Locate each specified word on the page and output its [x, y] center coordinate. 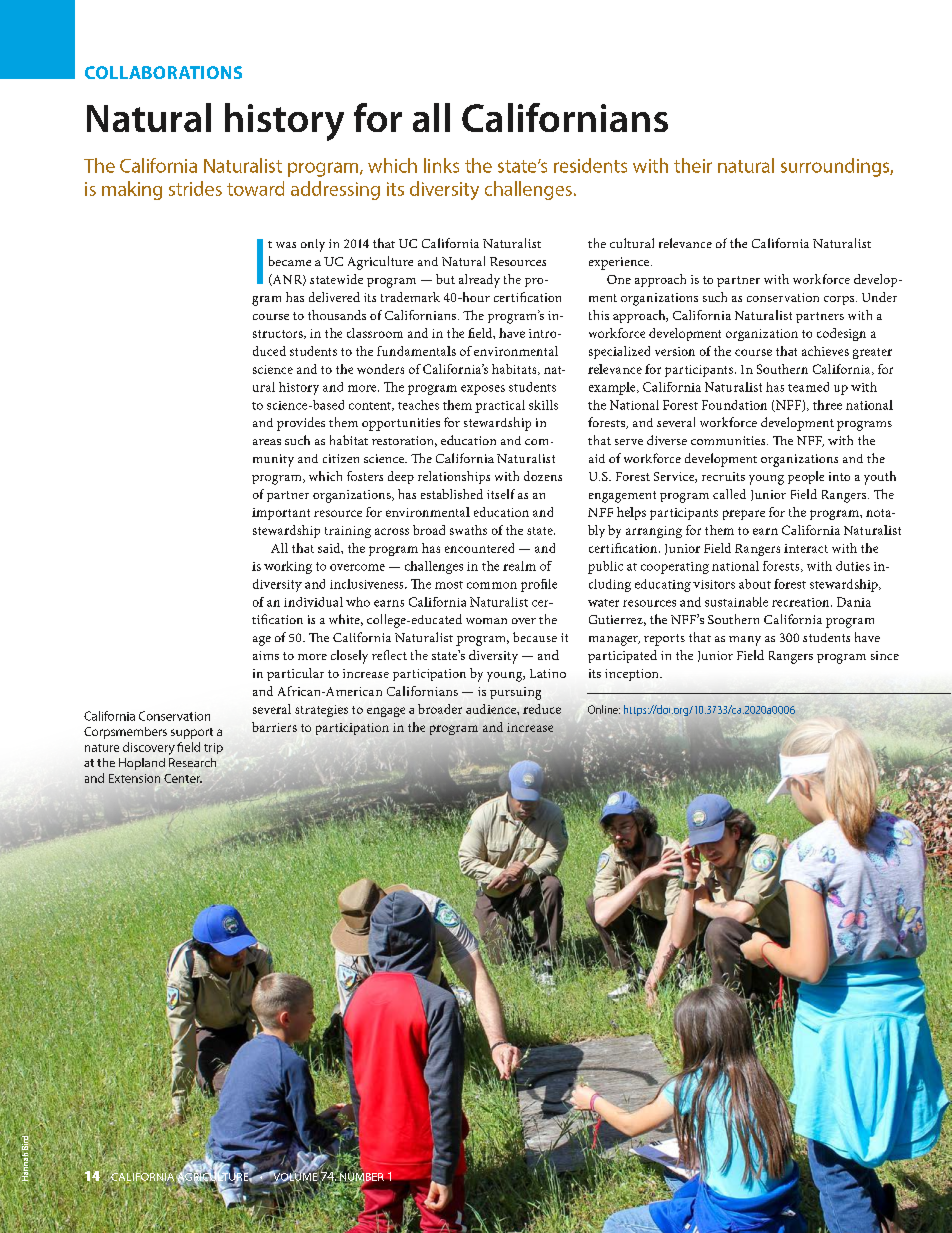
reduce [542, 709]
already [479, 281]
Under [879, 297]
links [441, 165]
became [290, 261]
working [288, 567]
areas [267, 442]
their [693, 165]
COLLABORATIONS [163, 72]
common [492, 585]
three [827, 405]
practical [500, 406]
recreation [802, 602]
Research [192, 762]
